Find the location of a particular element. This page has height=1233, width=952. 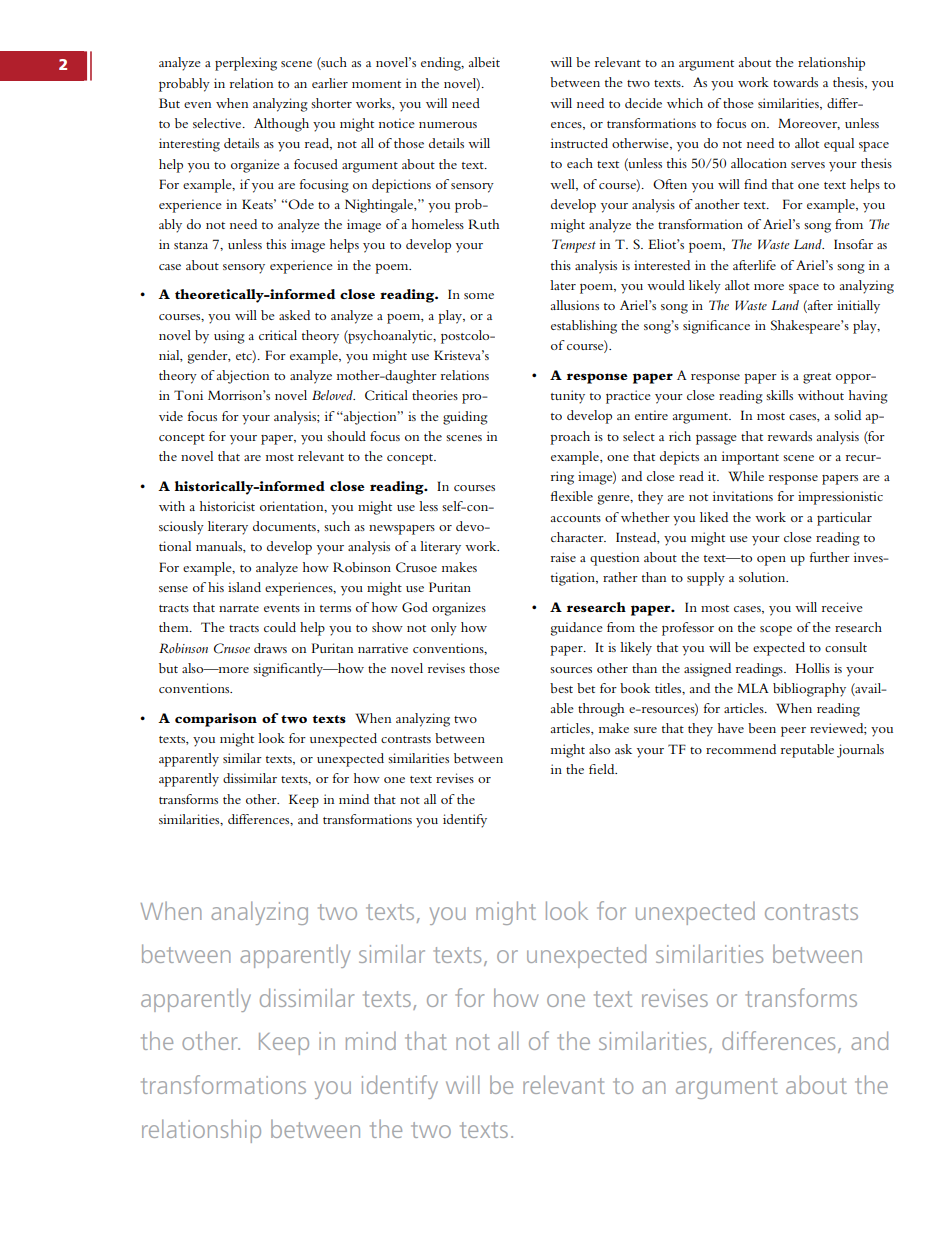

some is located at coordinates (479, 296).
